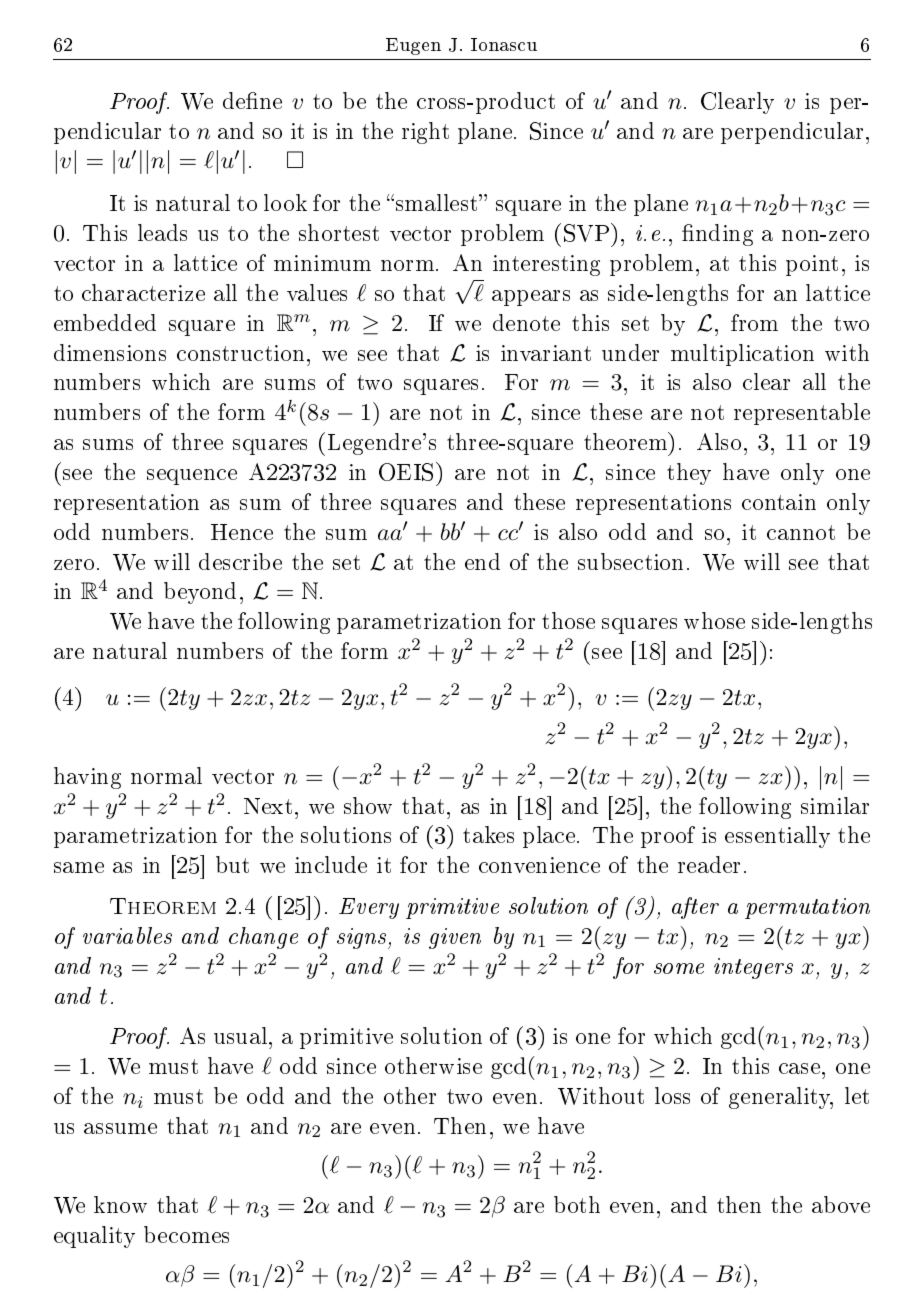 This screenshot has height=1311, width=924. Describe the element at coordinates (754, 322) in the screenshot. I see `from` at that location.
